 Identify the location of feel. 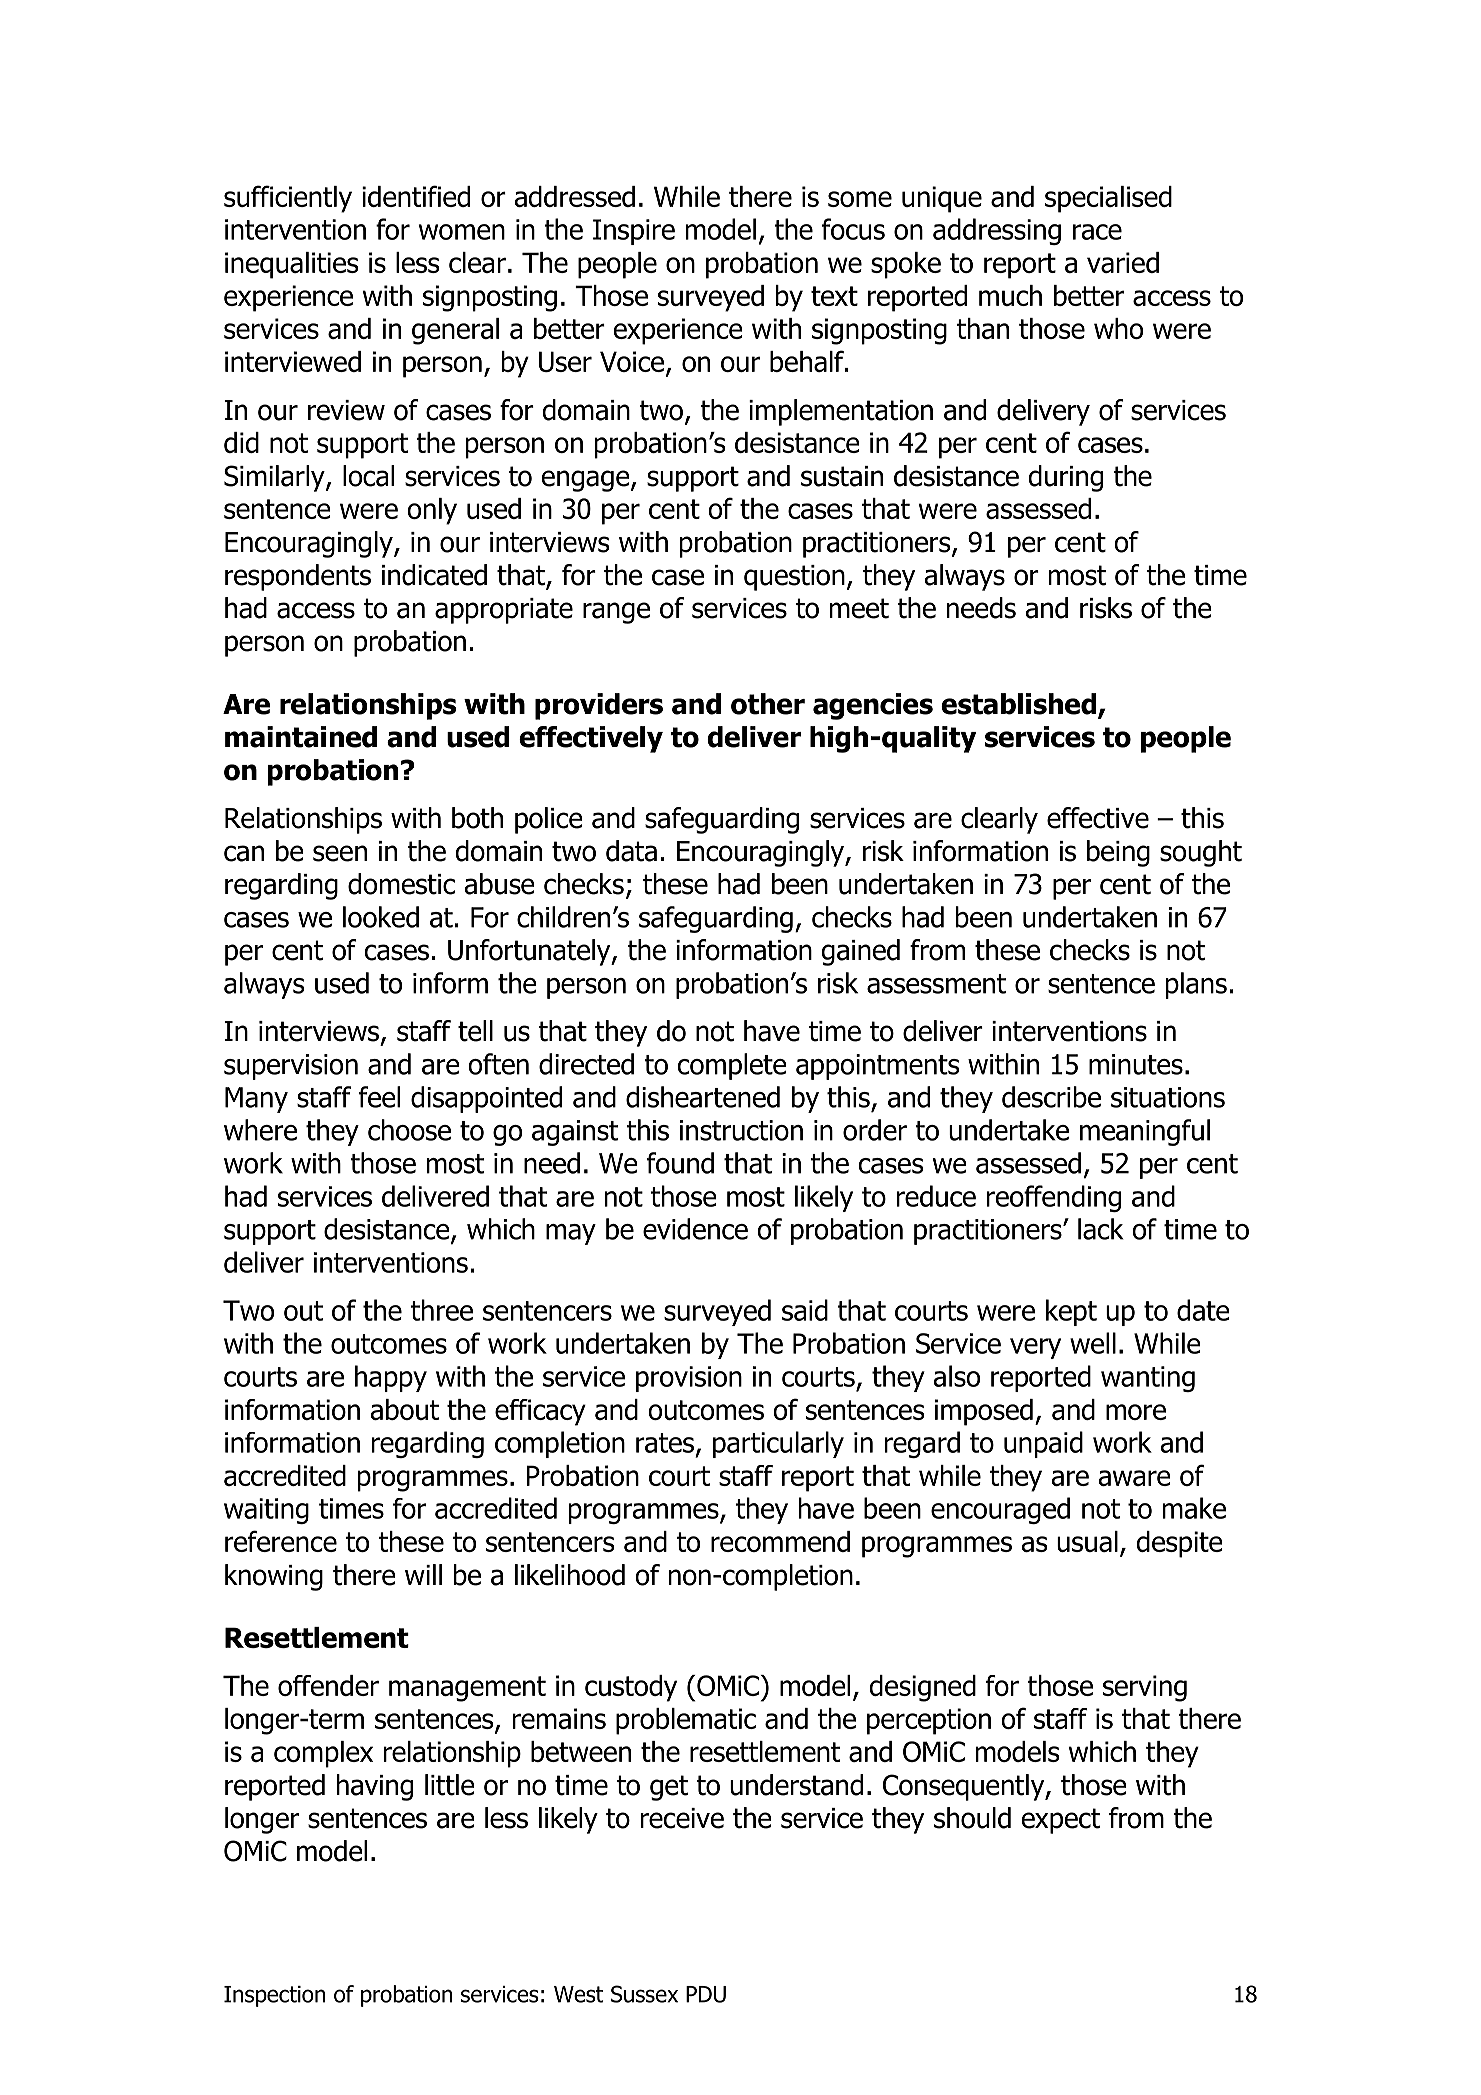
(379, 1097).
